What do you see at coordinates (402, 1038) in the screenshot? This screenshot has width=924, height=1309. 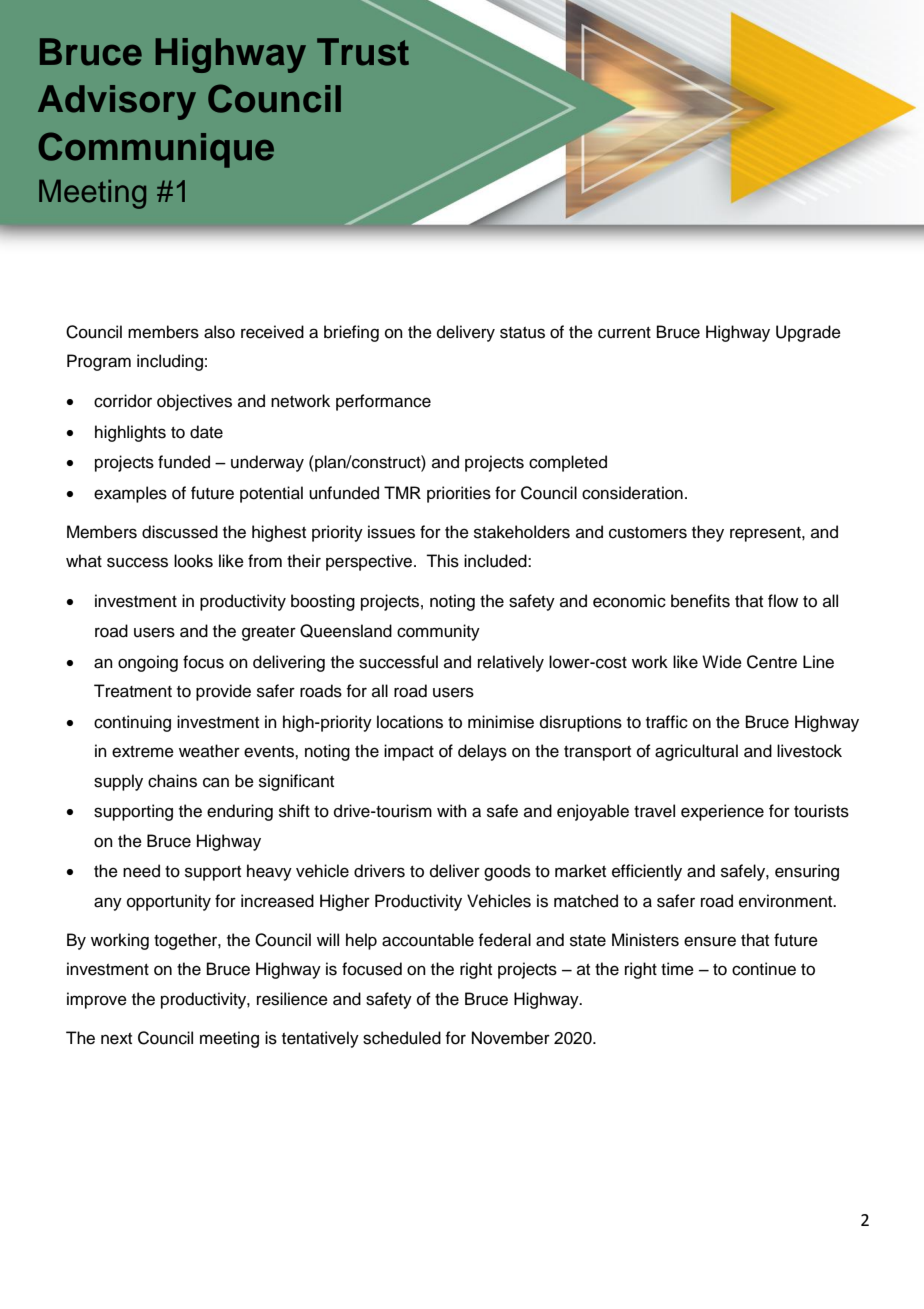 I see `scheduled` at bounding box center [402, 1038].
